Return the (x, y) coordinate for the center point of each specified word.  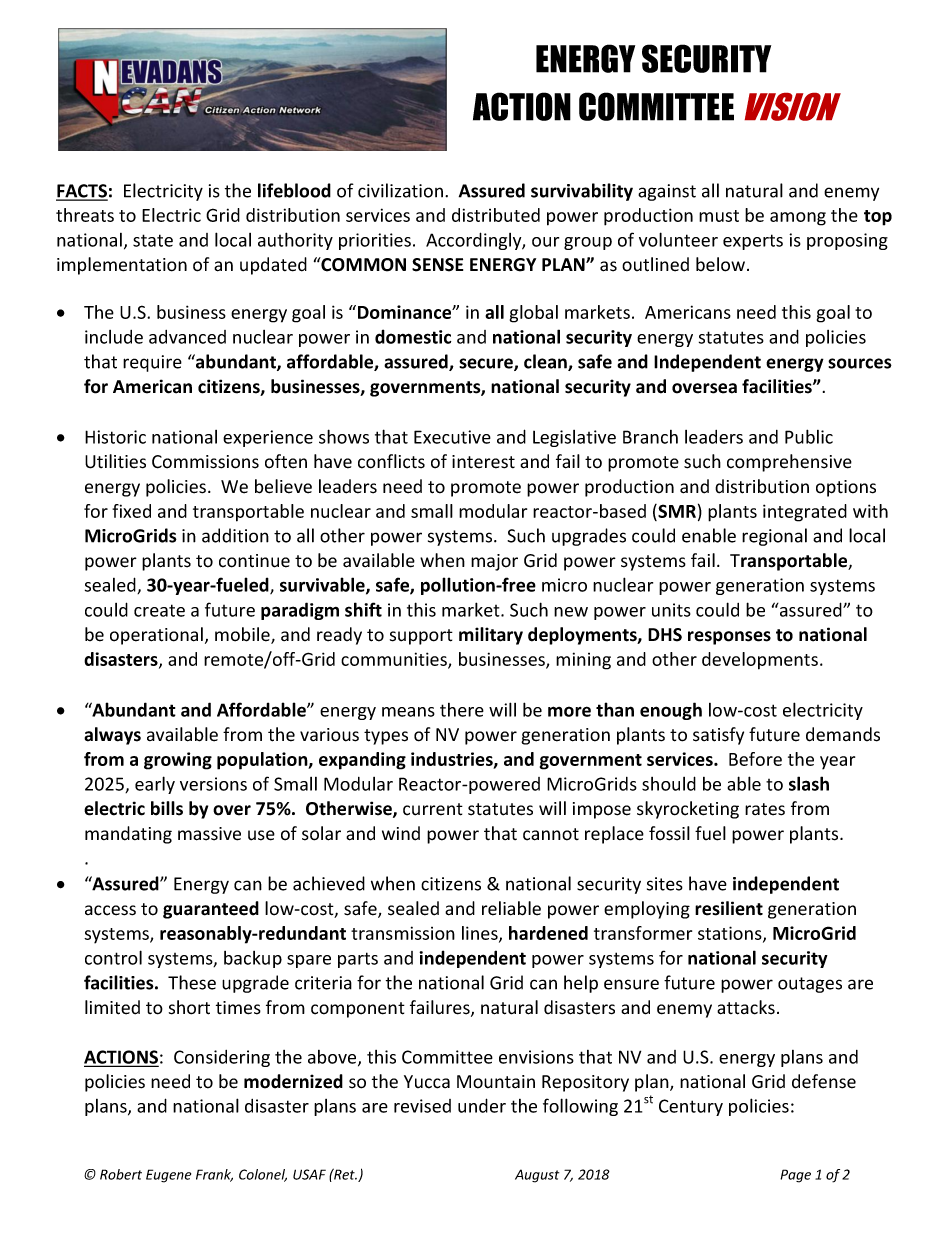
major (494, 562)
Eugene (168, 1176)
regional (774, 537)
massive (209, 834)
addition (235, 535)
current (433, 809)
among (798, 219)
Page (795, 1176)
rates (765, 809)
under (482, 1105)
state (153, 240)
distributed (496, 215)
